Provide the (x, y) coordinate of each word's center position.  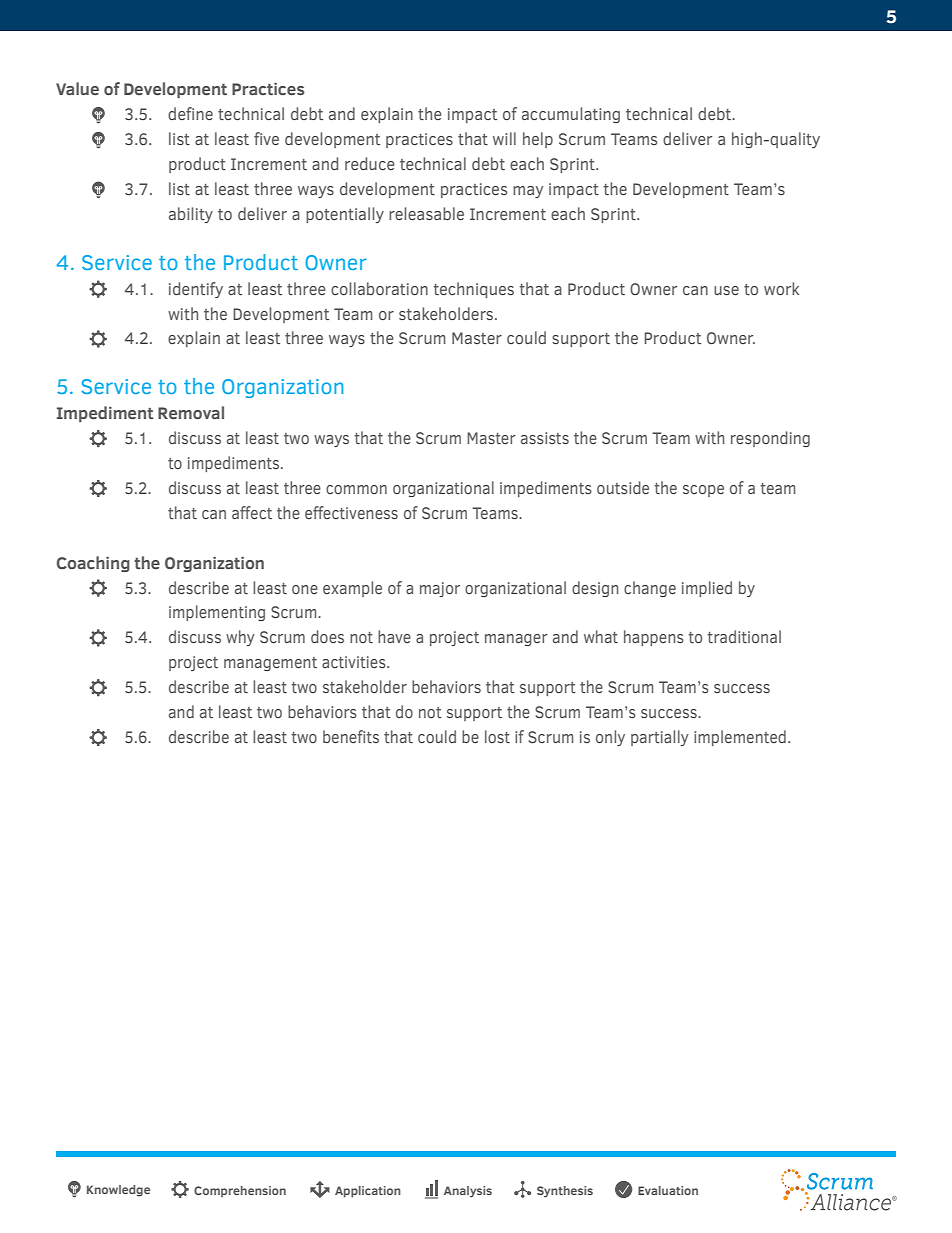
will (504, 138)
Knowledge (118, 1191)
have (394, 636)
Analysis (468, 1192)
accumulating (571, 115)
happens (654, 638)
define (190, 113)
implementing (217, 613)
